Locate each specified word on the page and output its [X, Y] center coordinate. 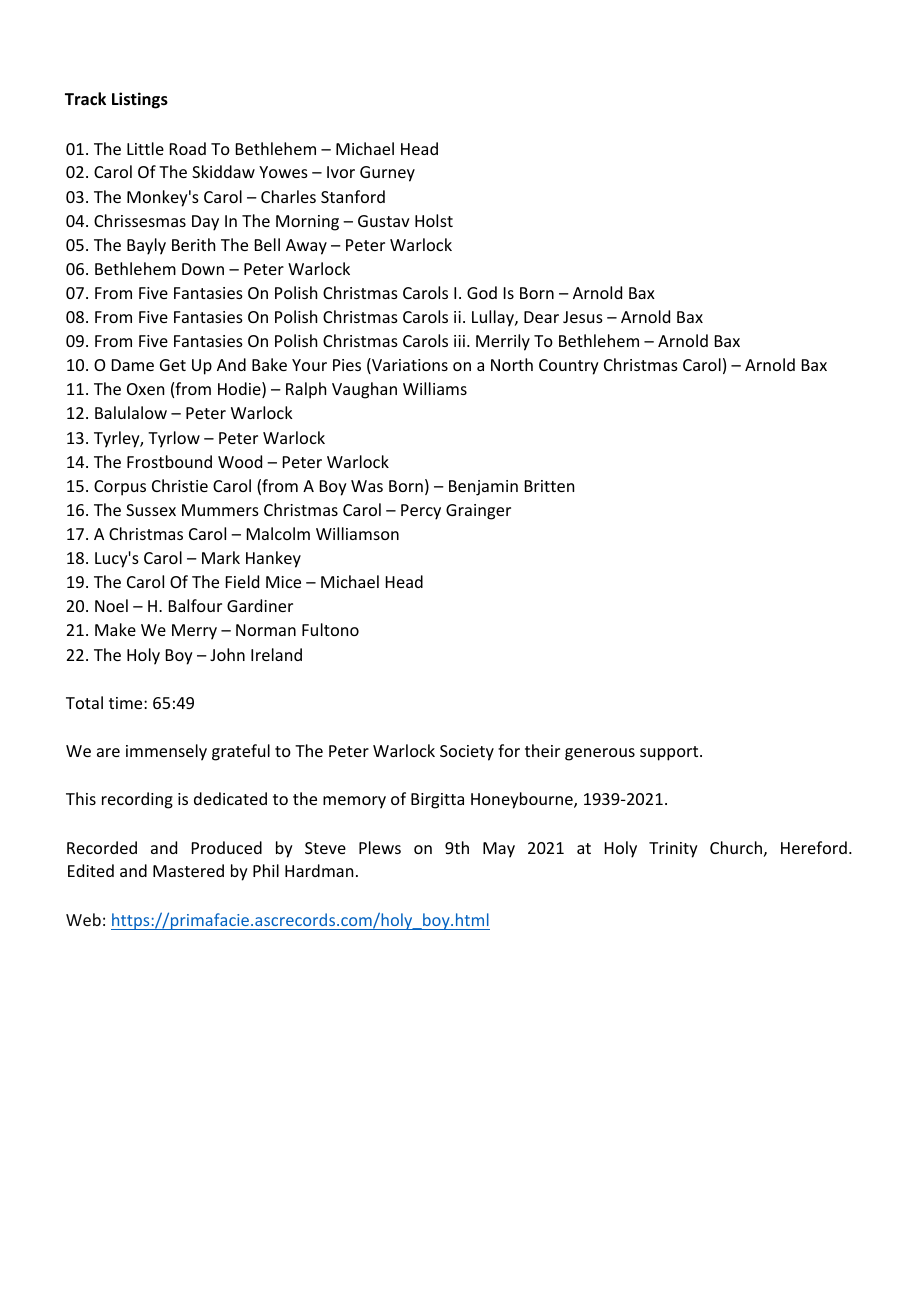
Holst [434, 220]
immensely [166, 752]
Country [569, 367]
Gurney [387, 174]
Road [188, 148]
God [482, 292]
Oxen [145, 389]
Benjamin [483, 488]
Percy [421, 512]
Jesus [583, 317]
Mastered [188, 870]
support [670, 753]
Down [203, 269]
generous [600, 754]
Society [467, 753]
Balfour [195, 605]
